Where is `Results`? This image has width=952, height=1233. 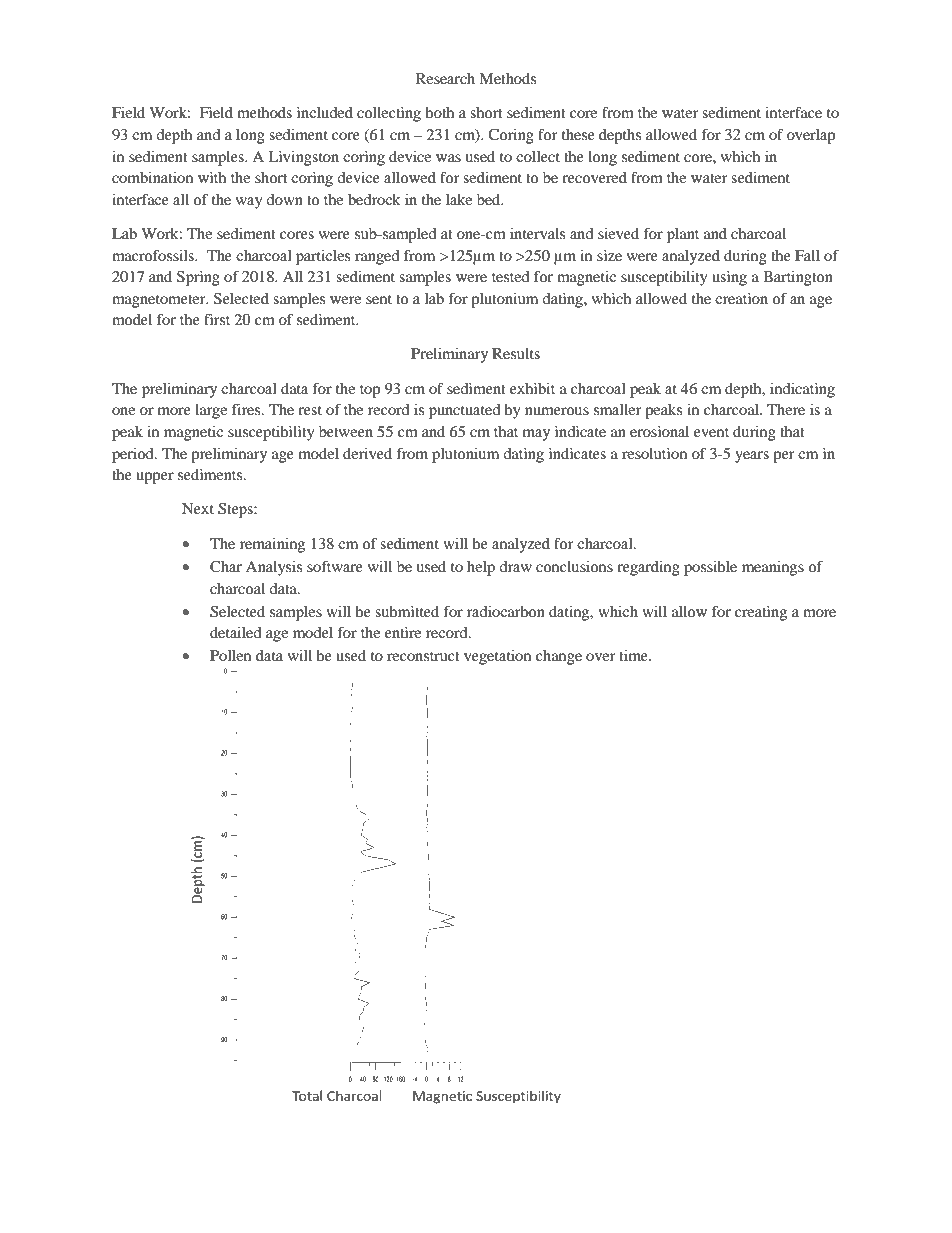 Results is located at coordinates (516, 353).
